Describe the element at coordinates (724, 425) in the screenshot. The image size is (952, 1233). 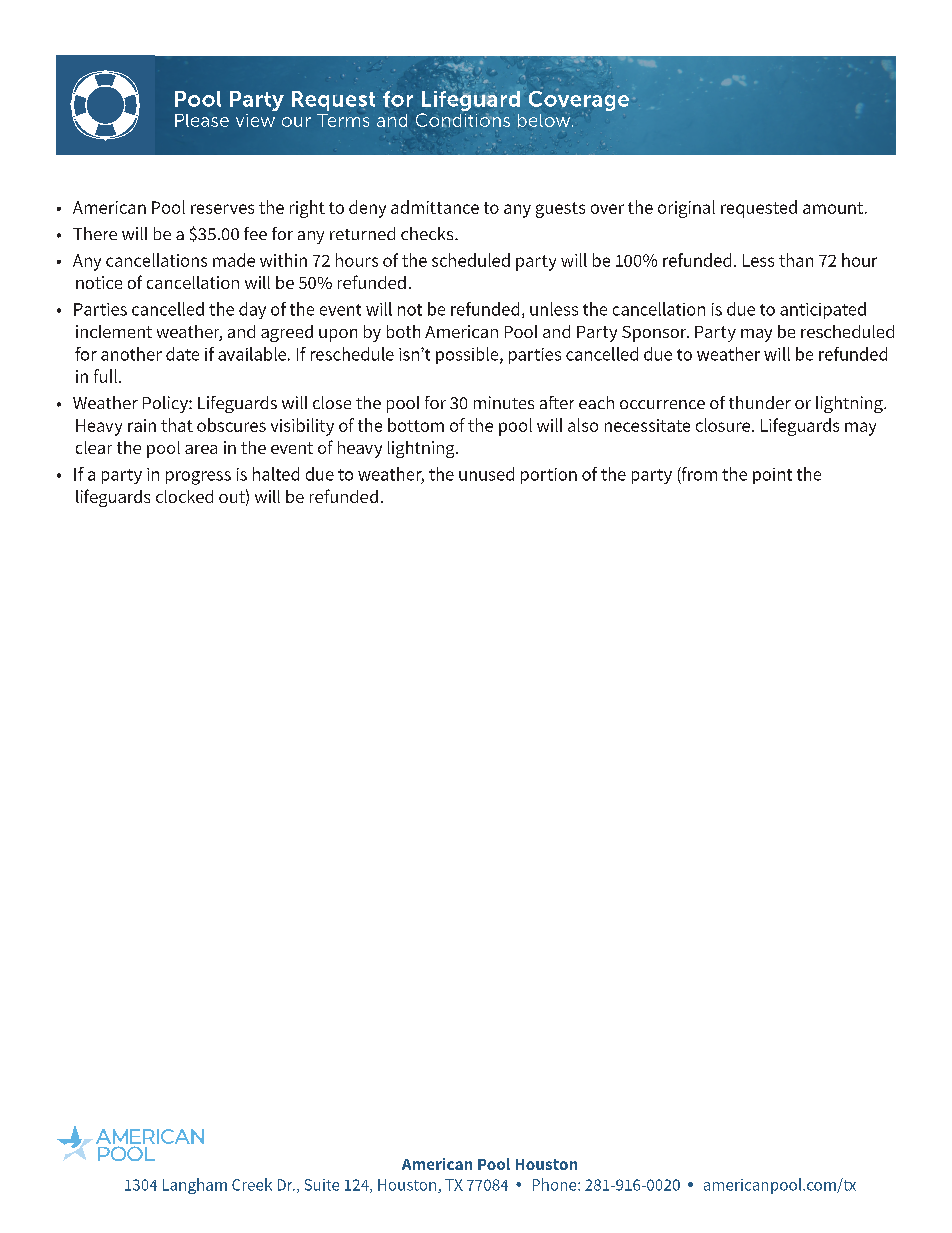
I see `closure` at that location.
